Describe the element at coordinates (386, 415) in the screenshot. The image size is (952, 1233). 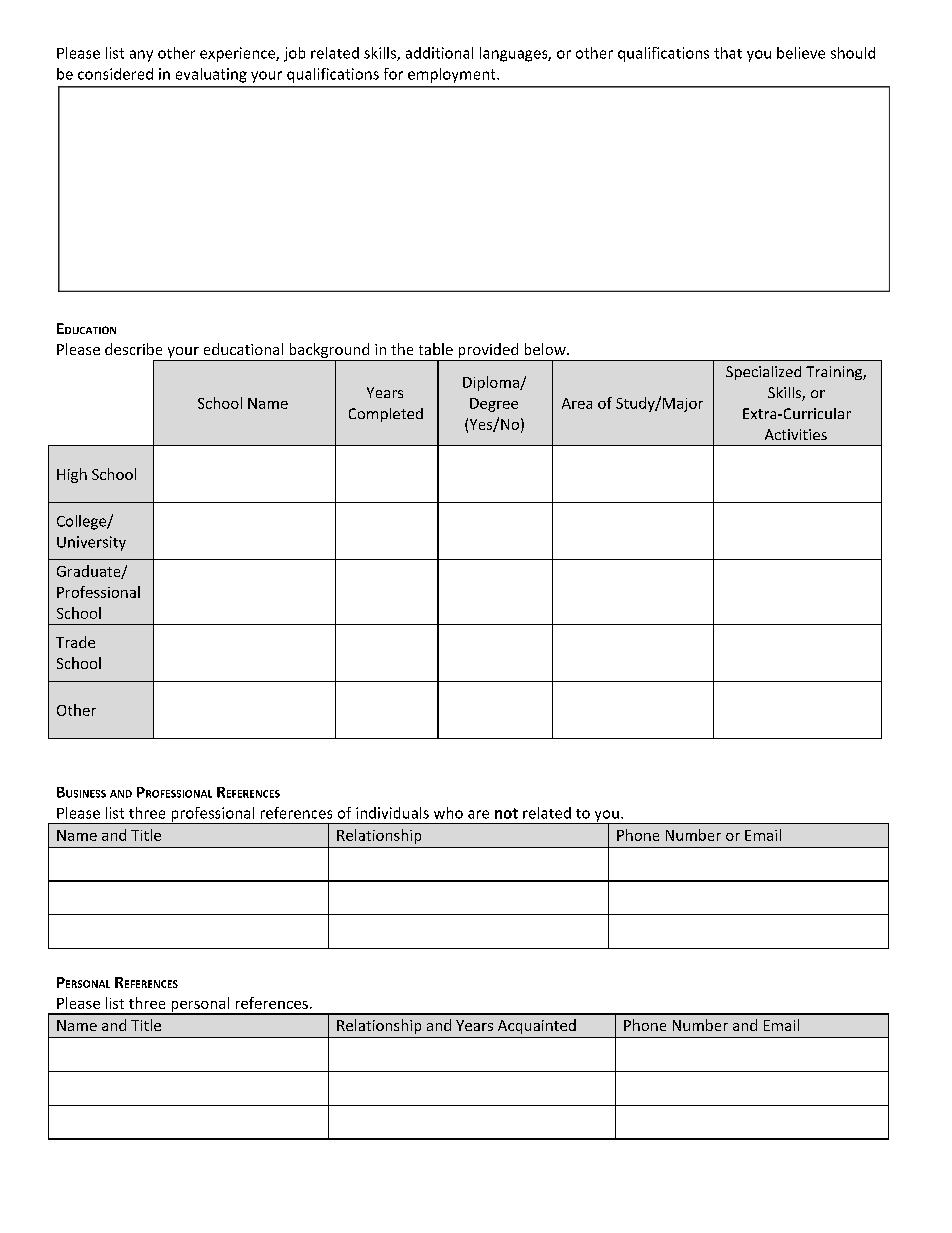
I see `Completed` at that location.
